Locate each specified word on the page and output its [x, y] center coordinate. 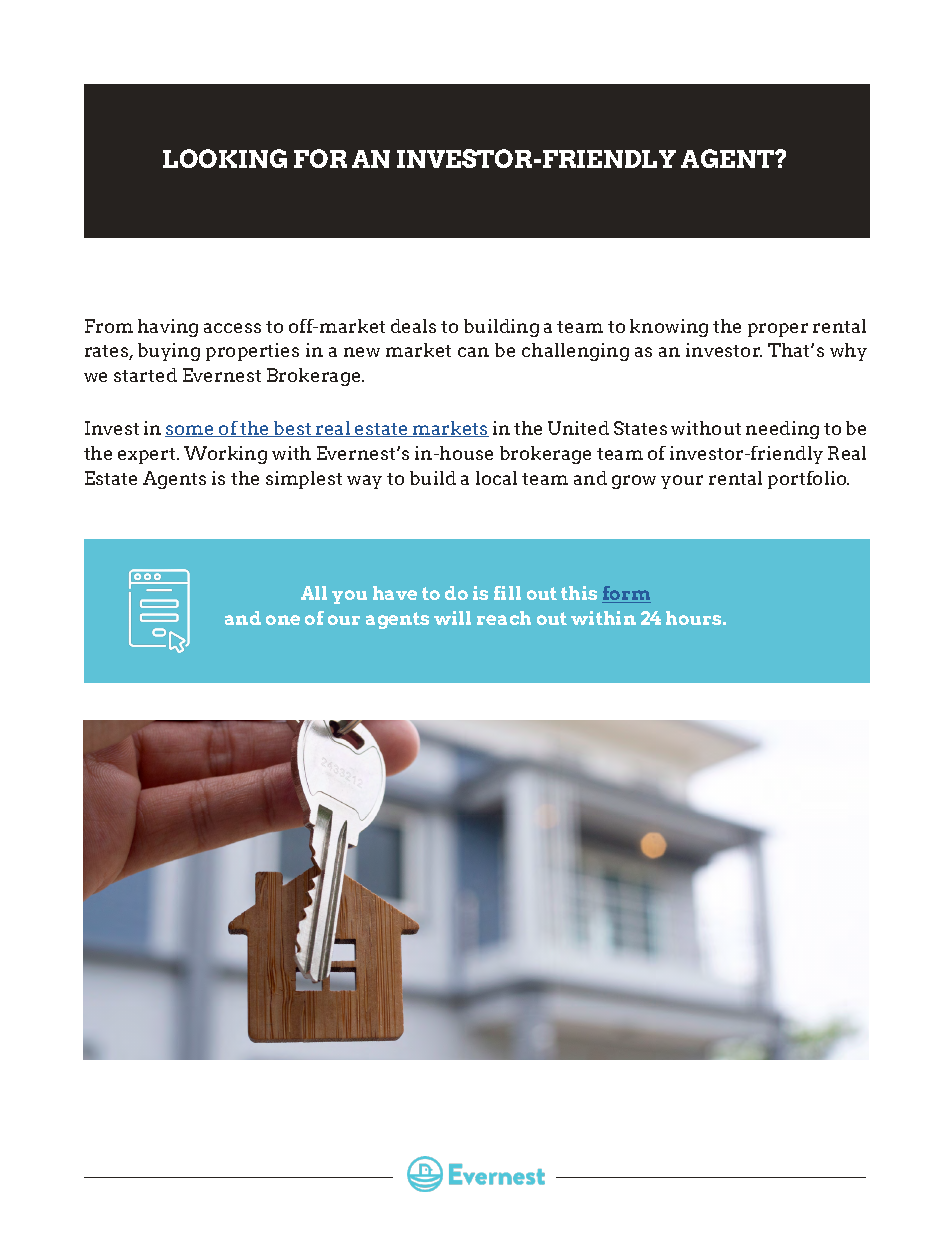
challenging [575, 352]
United [578, 428]
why [848, 352]
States [640, 428]
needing [782, 430]
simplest [304, 480]
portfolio [808, 480]
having [168, 328]
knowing [669, 328]
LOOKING [225, 158]
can [473, 352]
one [283, 620]
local [496, 478]
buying [169, 352]
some [190, 431]
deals [413, 326]
